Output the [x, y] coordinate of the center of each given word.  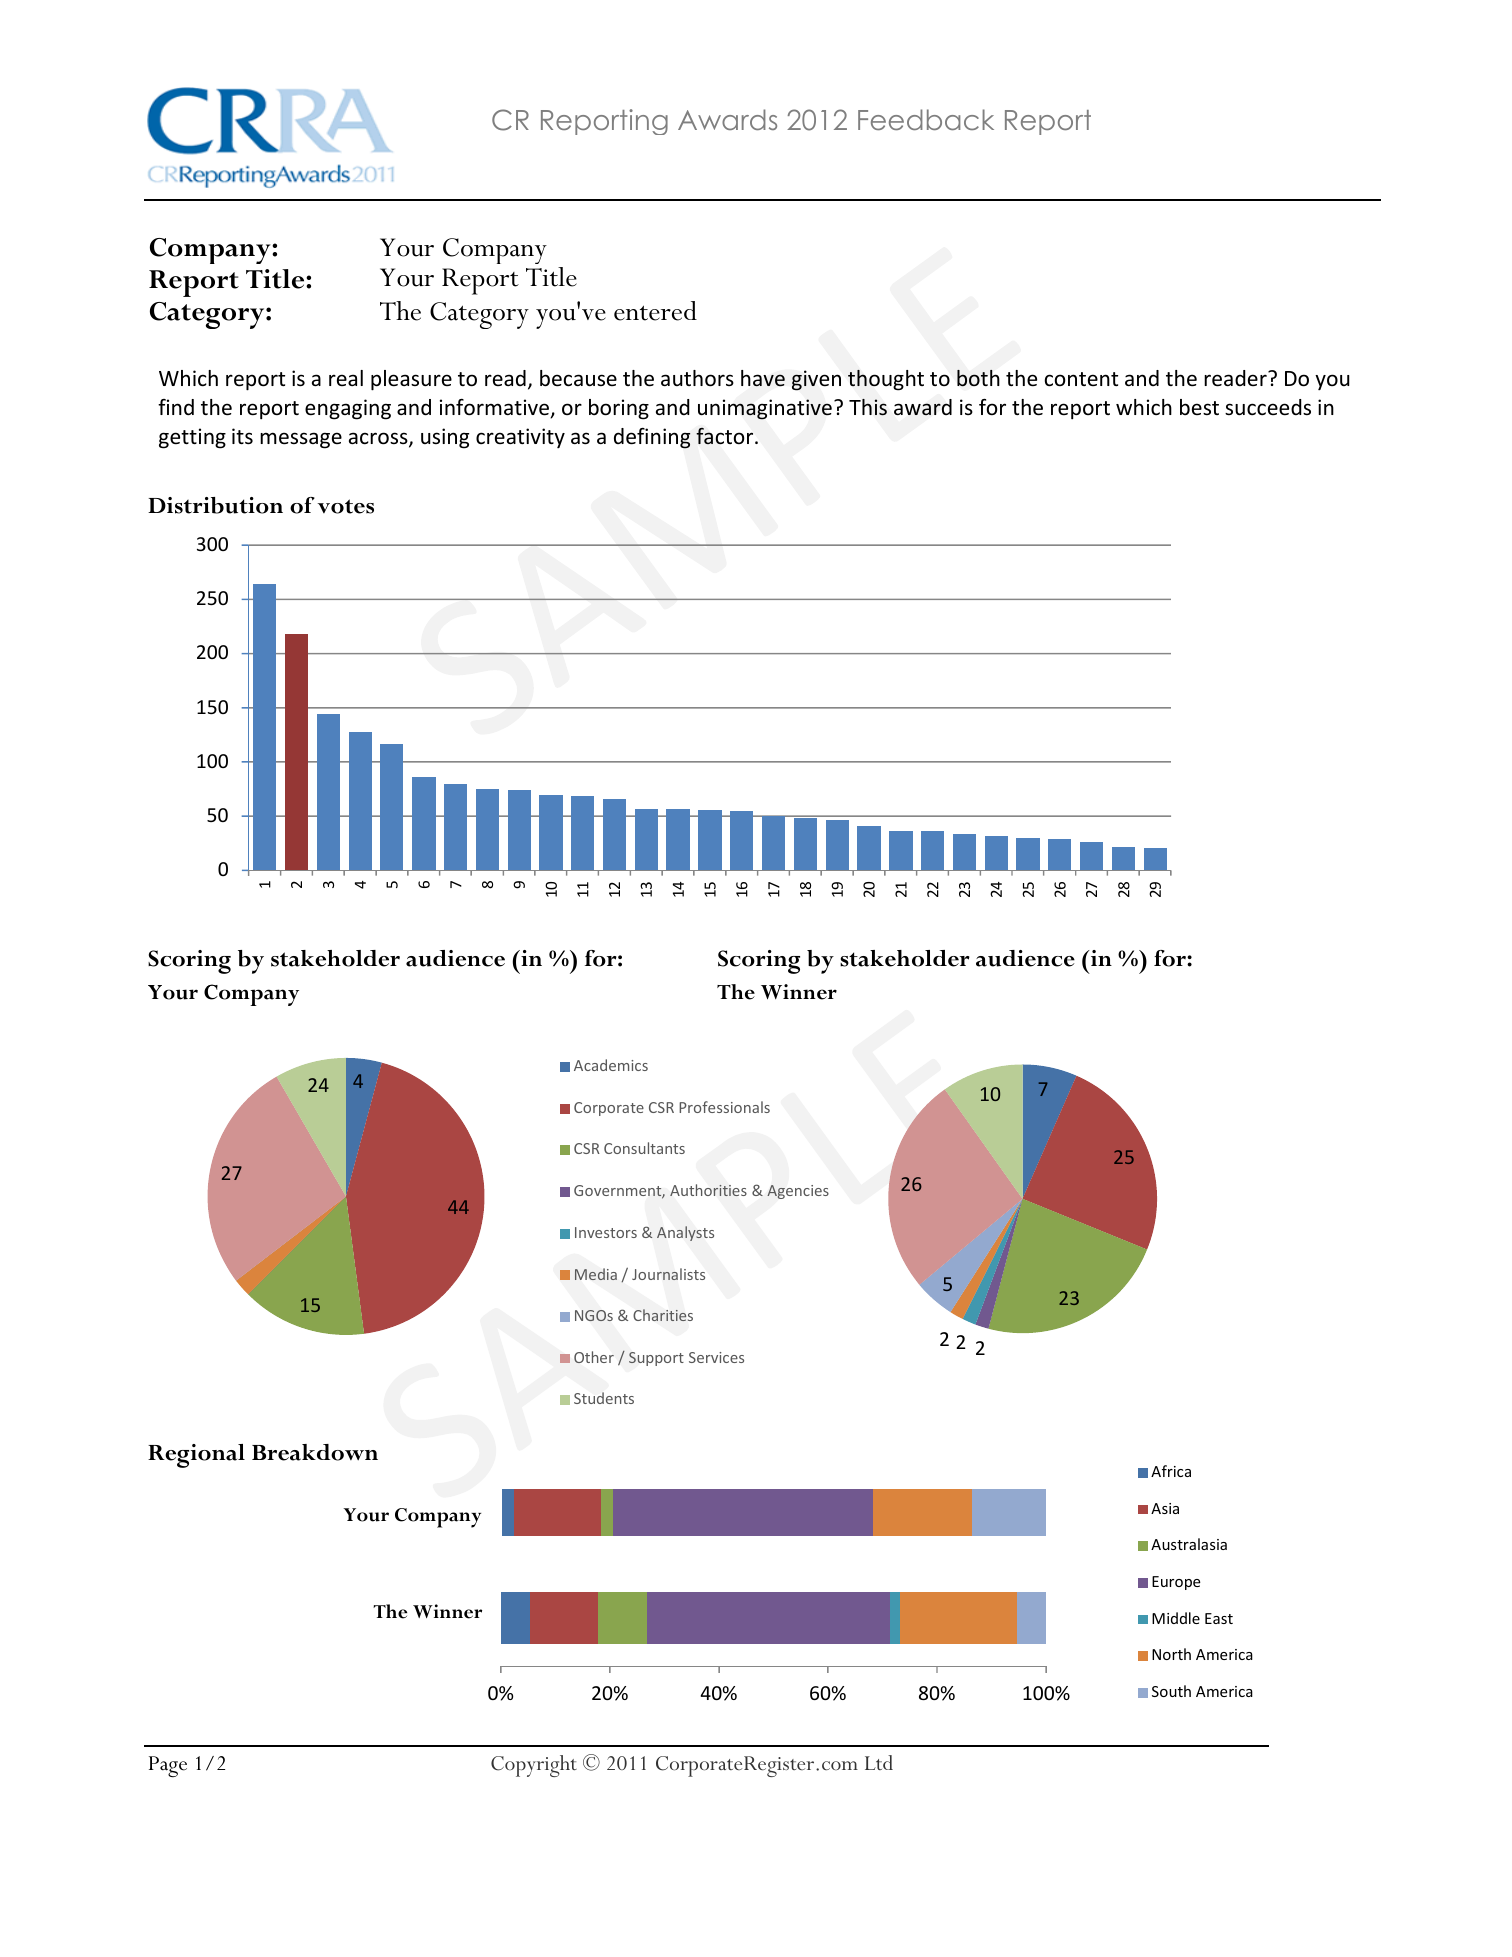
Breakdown [315, 1452]
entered [655, 311]
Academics [611, 1065]
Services [716, 1357]
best [1199, 407]
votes [345, 506]
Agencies [798, 1192]
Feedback [926, 119]
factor [726, 436]
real [346, 378]
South [1171, 1691]
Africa [1171, 1471]
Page [168, 1766]
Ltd [879, 1762]
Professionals [724, 1107]
